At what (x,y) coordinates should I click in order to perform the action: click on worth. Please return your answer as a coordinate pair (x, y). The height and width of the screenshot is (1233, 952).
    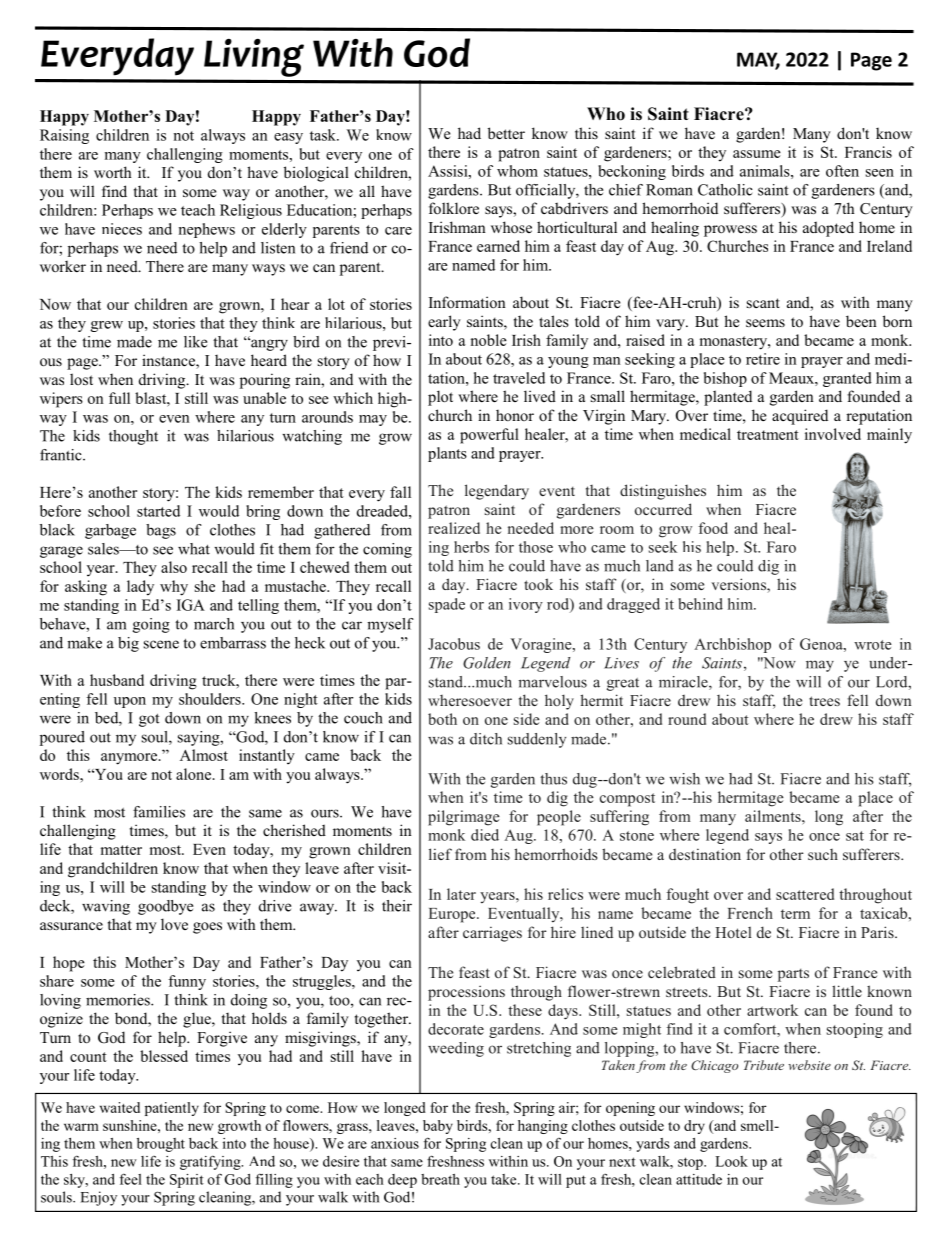
    Looking at the image, I should click on (112, 172).
